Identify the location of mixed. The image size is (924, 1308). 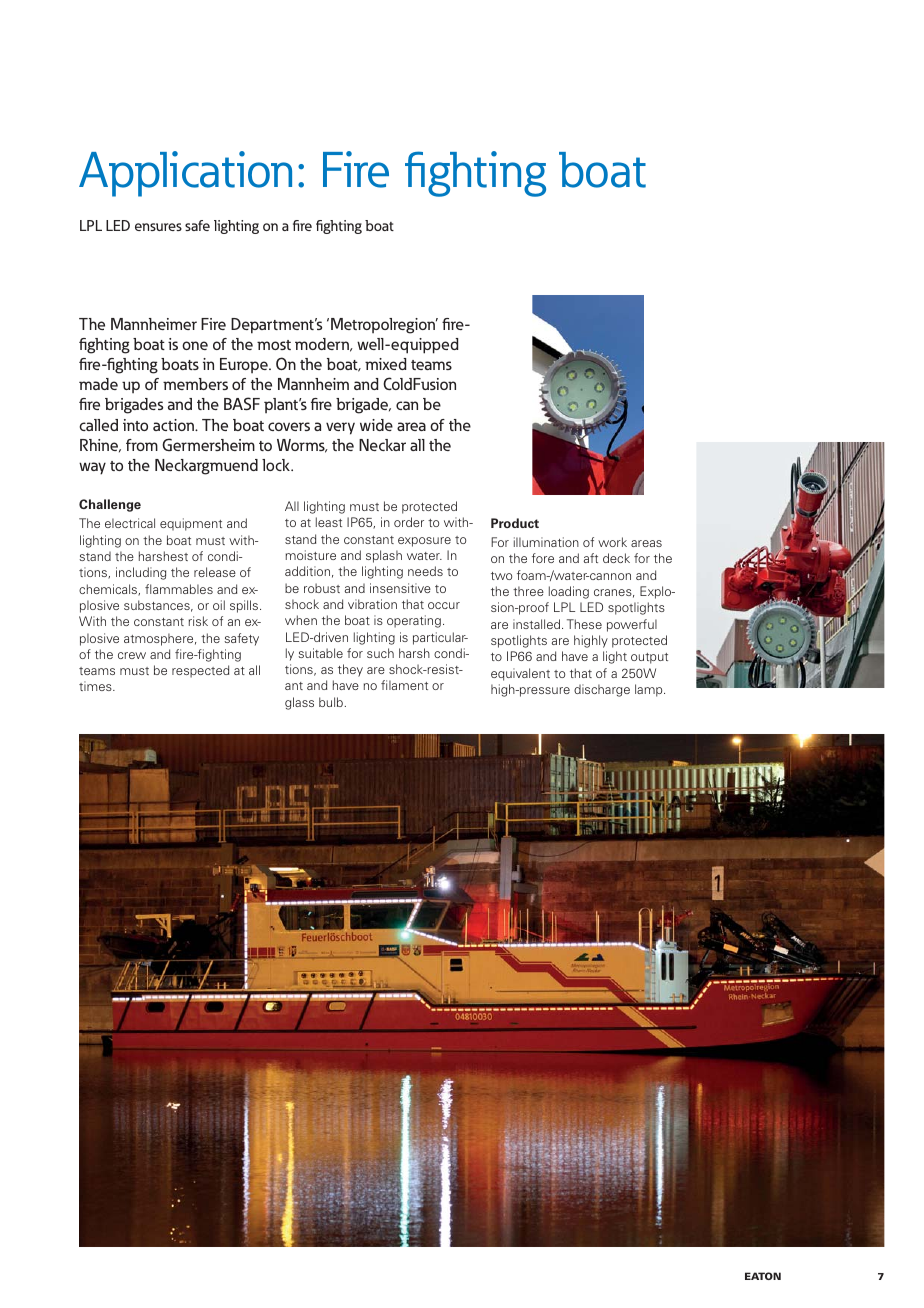
(385, 364).
